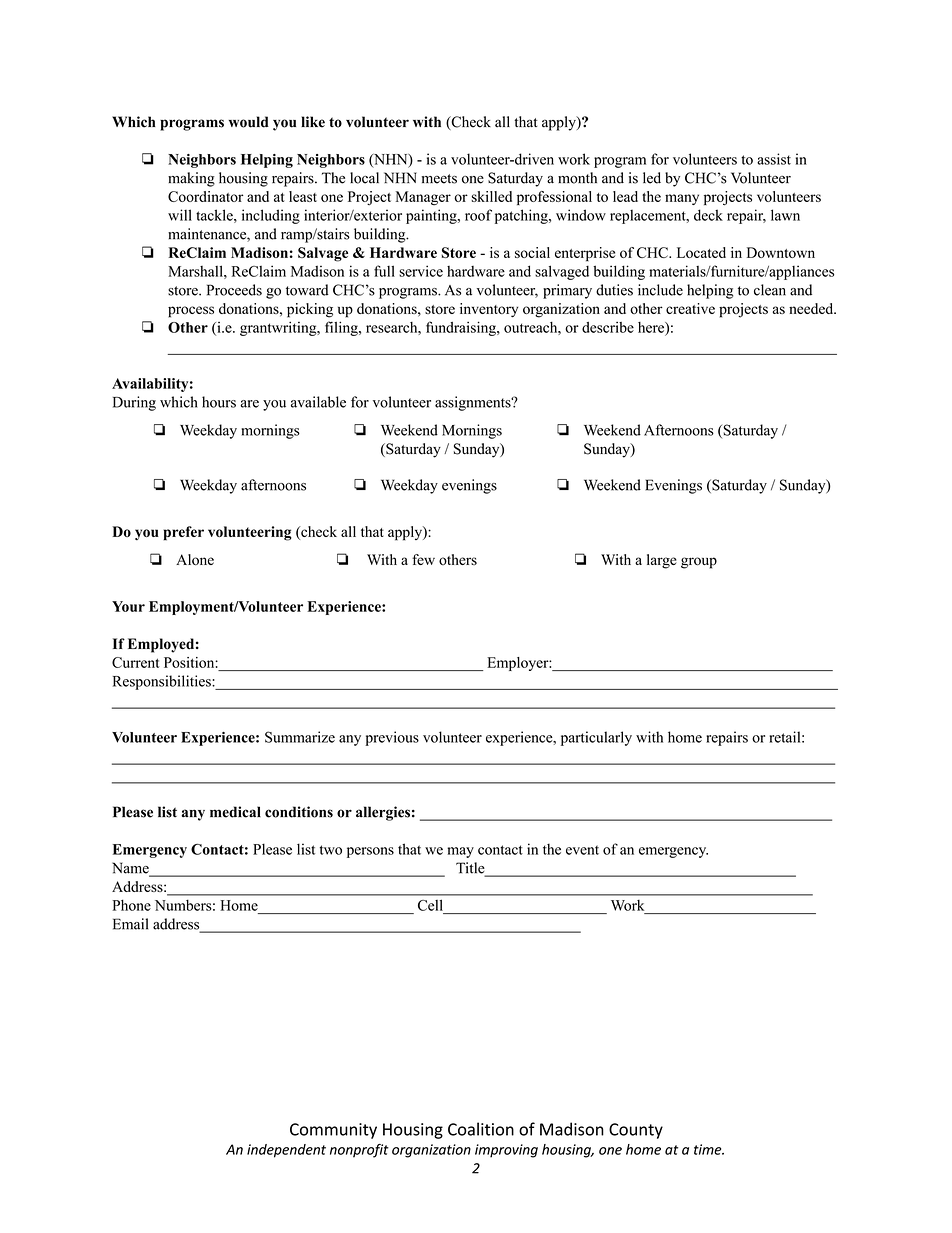 The height and width of the screenshot is (1233, 952). I want to click on Coalition, so click(481, 1129).
